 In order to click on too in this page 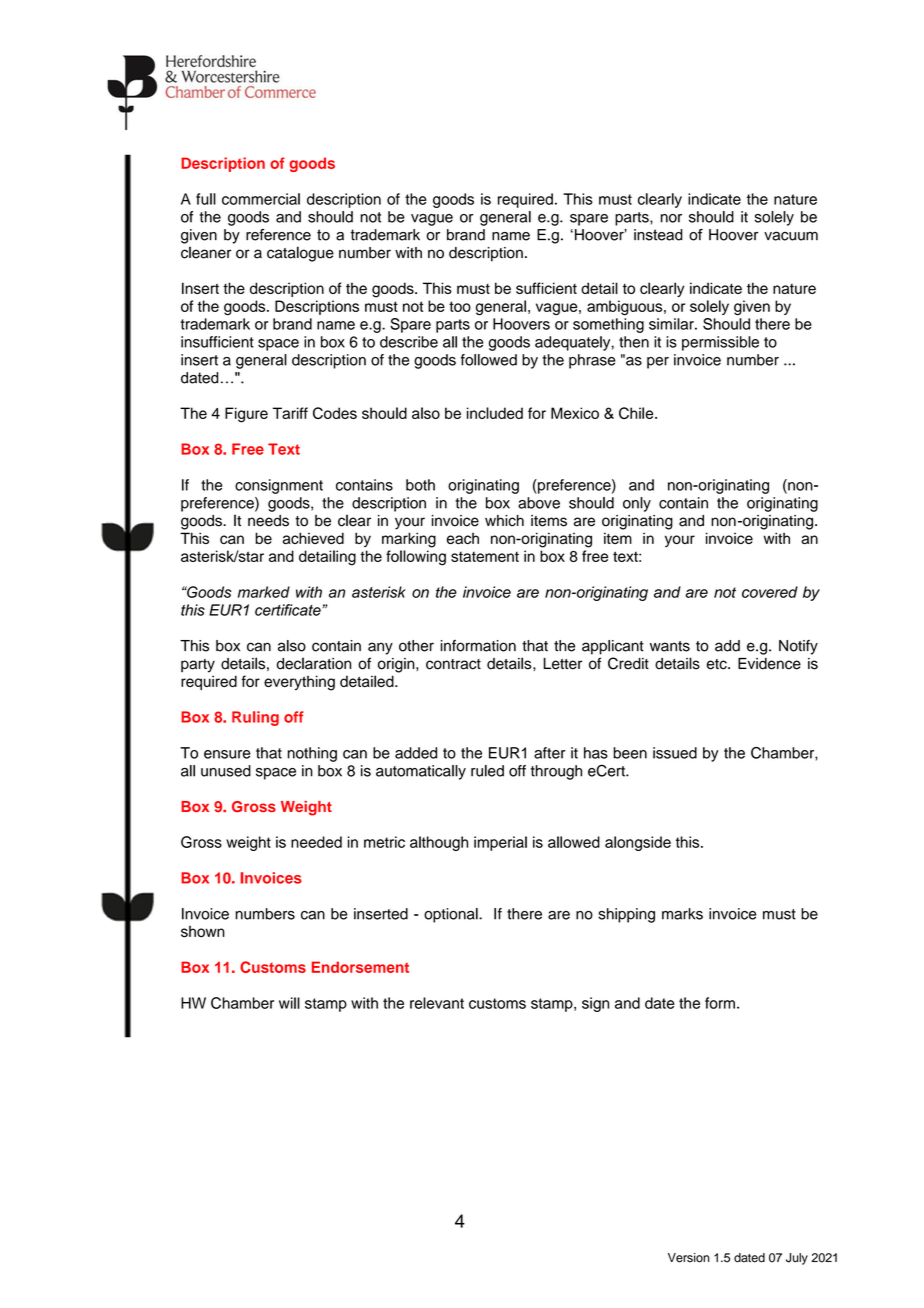, I will do `click(460, 306)`.
